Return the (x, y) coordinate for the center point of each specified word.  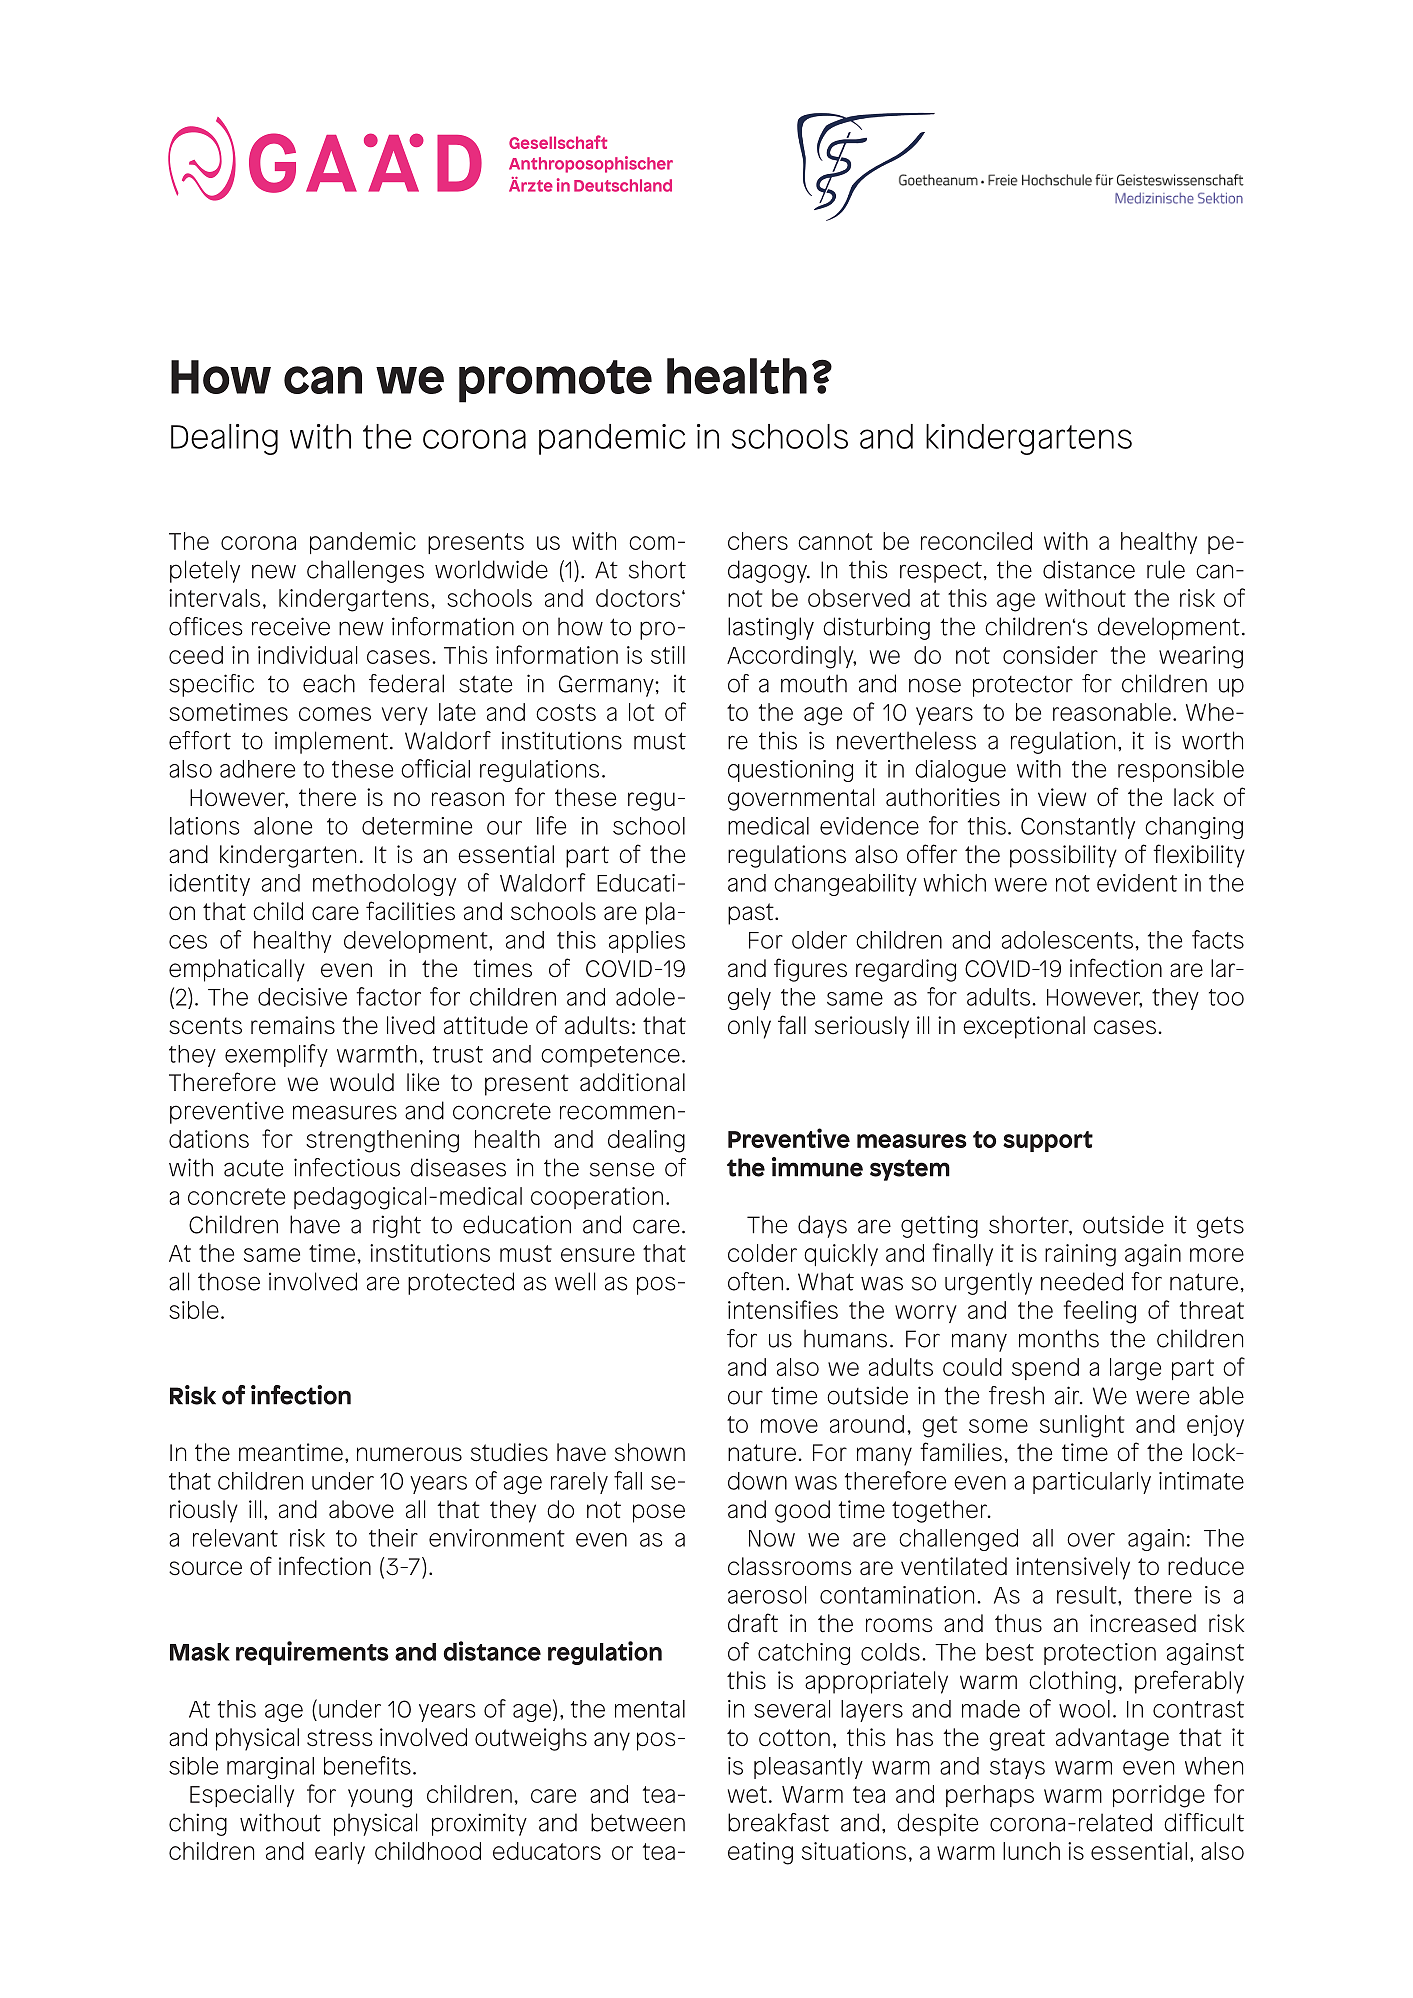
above (361, 1509)
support (1048, 1141)
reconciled (976, 541)
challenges (365, 571)
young (380, 1798)
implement (331, 742)
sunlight (1082, 1426)
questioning (790, 771)
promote (555, 381)
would (362, 1082)
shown (650, 1452)
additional (632, 1082)
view (1062, 797)
